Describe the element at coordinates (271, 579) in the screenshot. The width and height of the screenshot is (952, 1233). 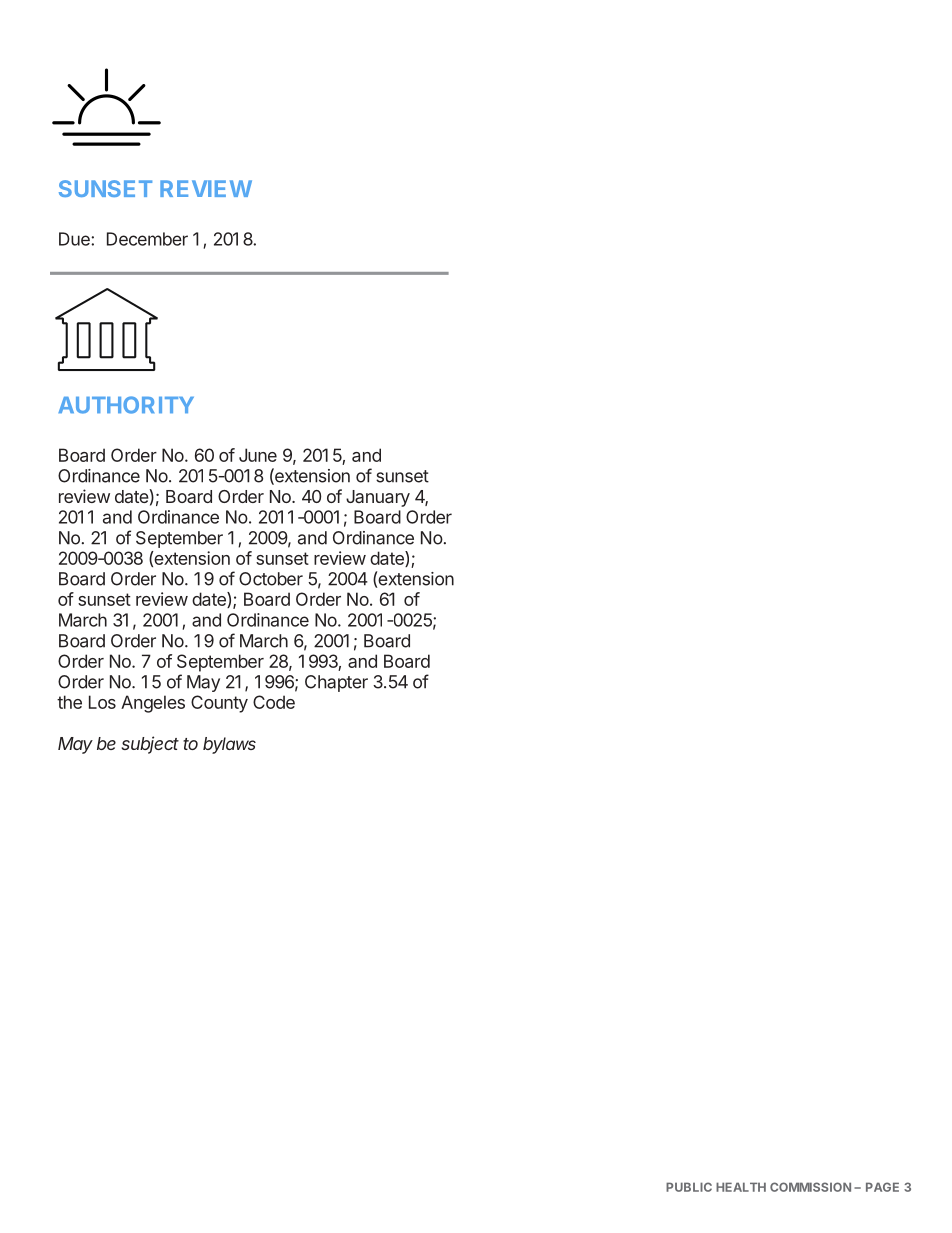
I see `October` at that location.
